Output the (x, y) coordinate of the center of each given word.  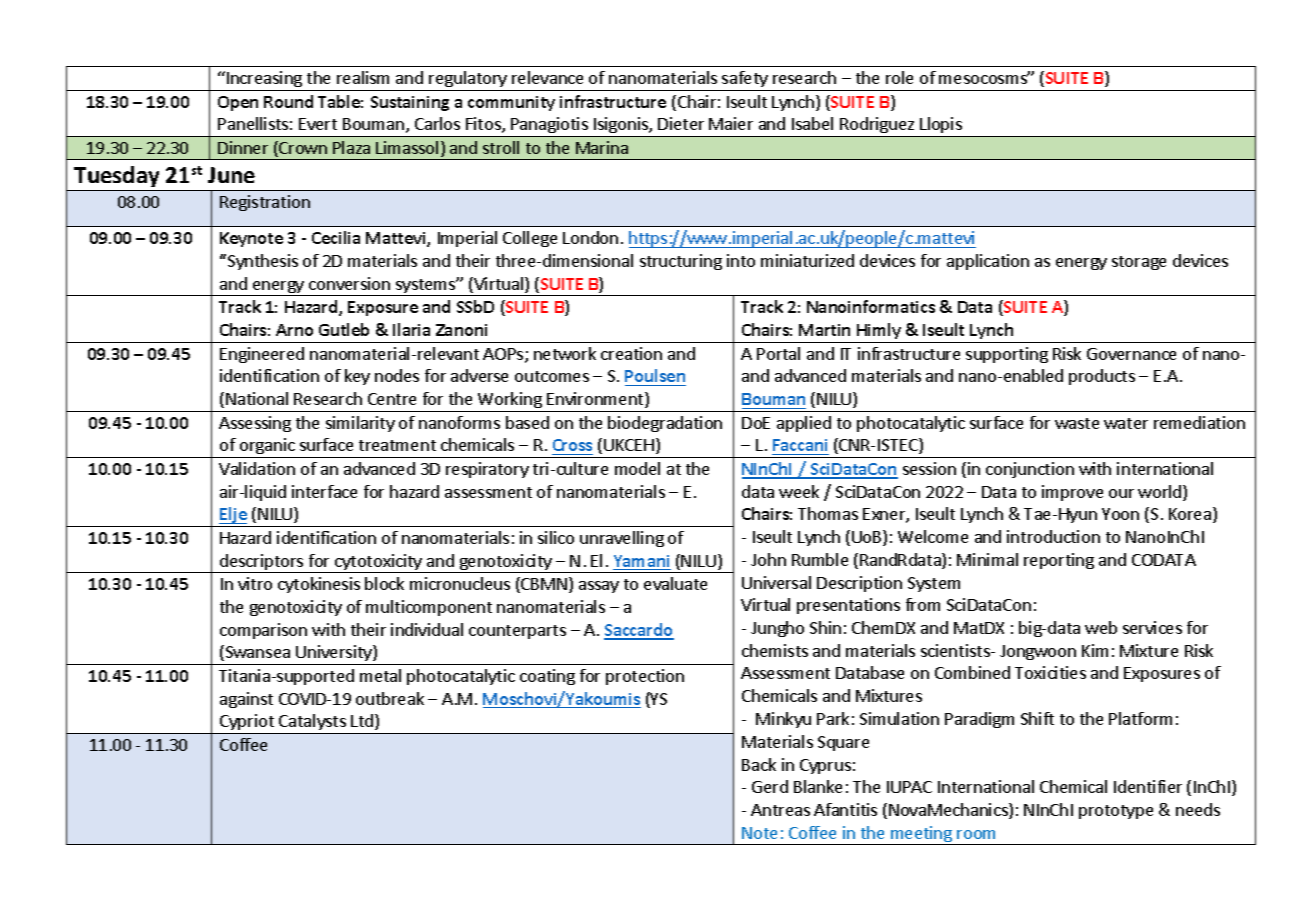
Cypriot (247, 724)
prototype (1116, 812)
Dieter (681, 123)
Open (238, 103)
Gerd (770, 786)
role (899, 77)
